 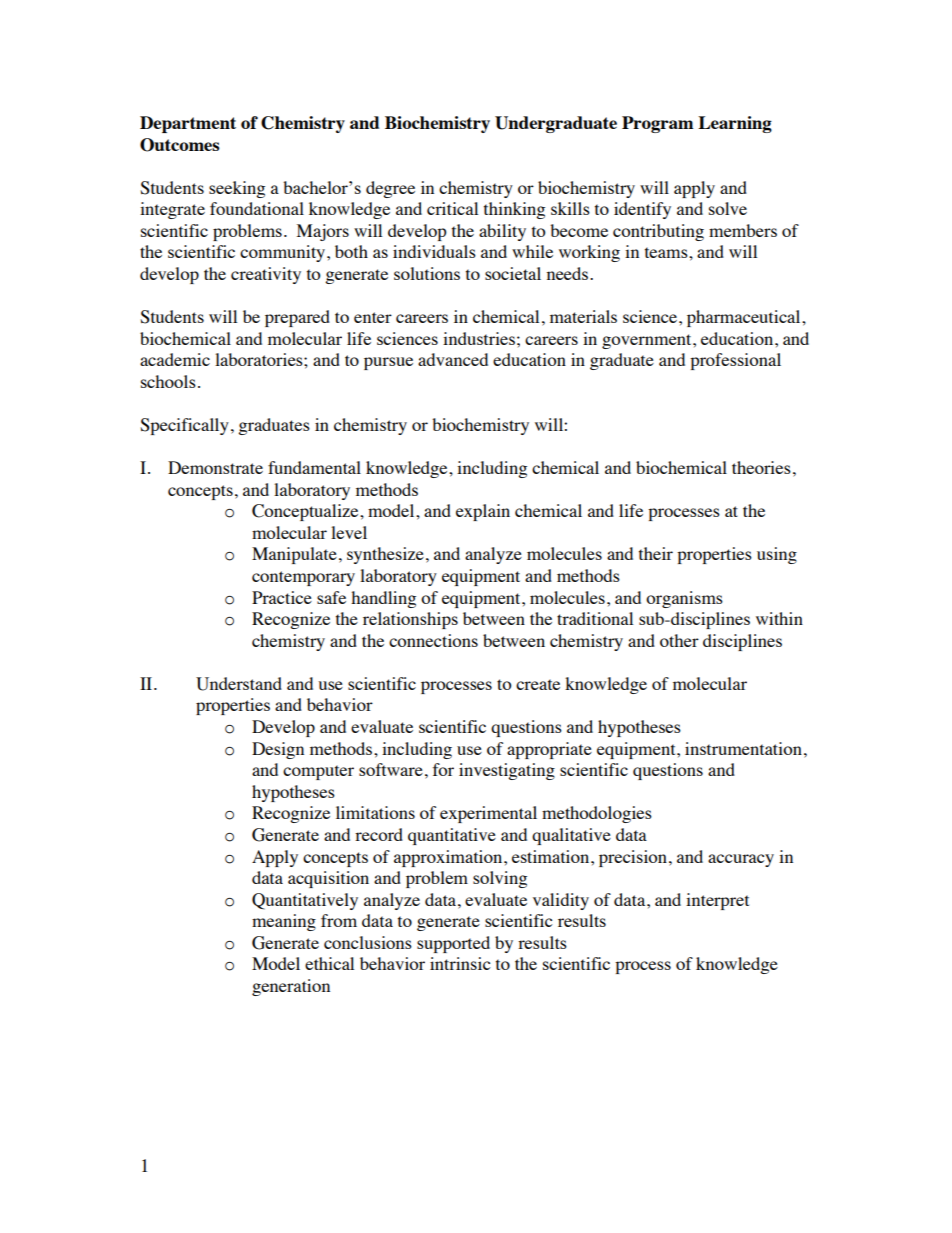 I want to click on create, so click(x=538, y=684).
